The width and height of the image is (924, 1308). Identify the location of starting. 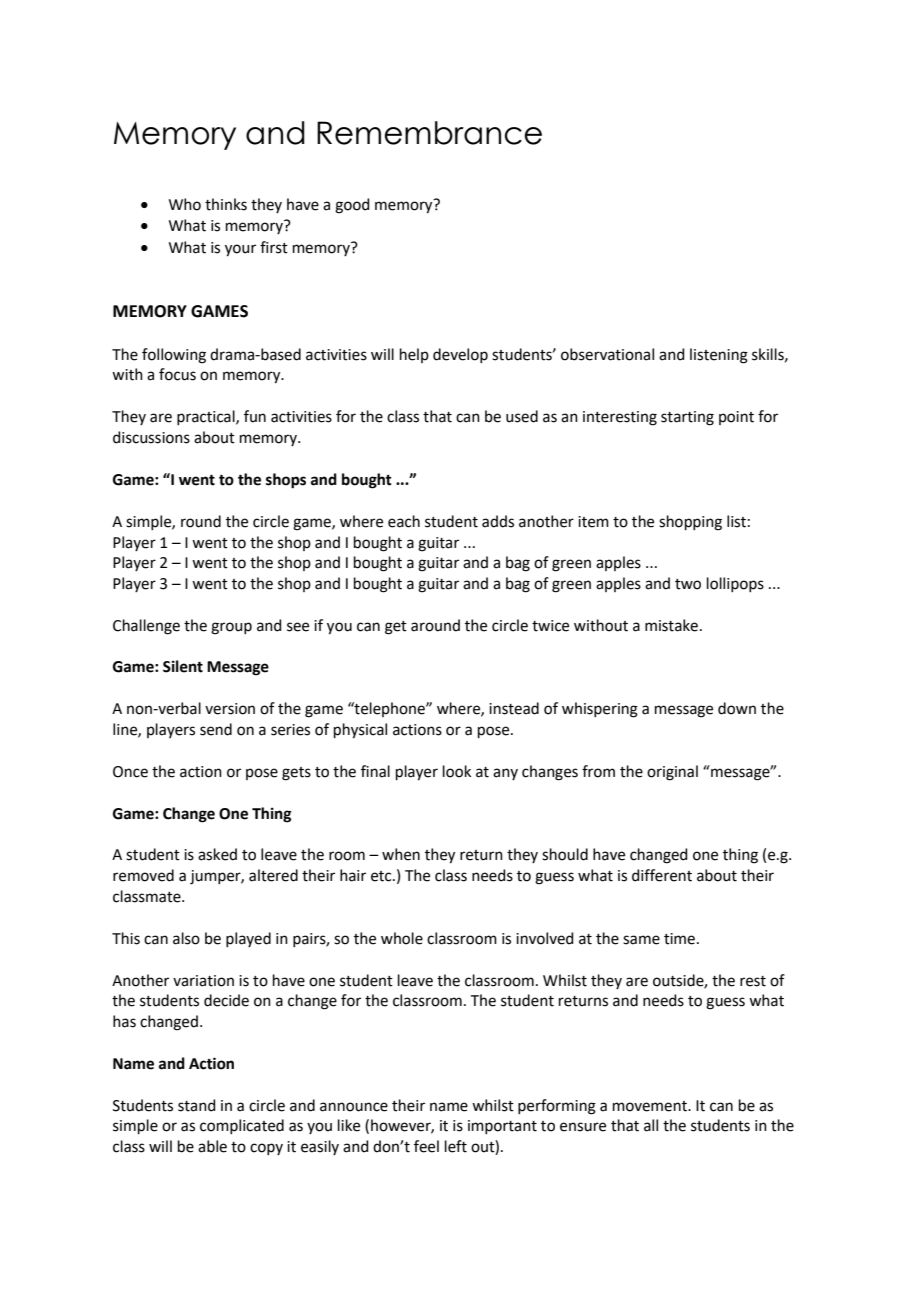
(687, 418).
